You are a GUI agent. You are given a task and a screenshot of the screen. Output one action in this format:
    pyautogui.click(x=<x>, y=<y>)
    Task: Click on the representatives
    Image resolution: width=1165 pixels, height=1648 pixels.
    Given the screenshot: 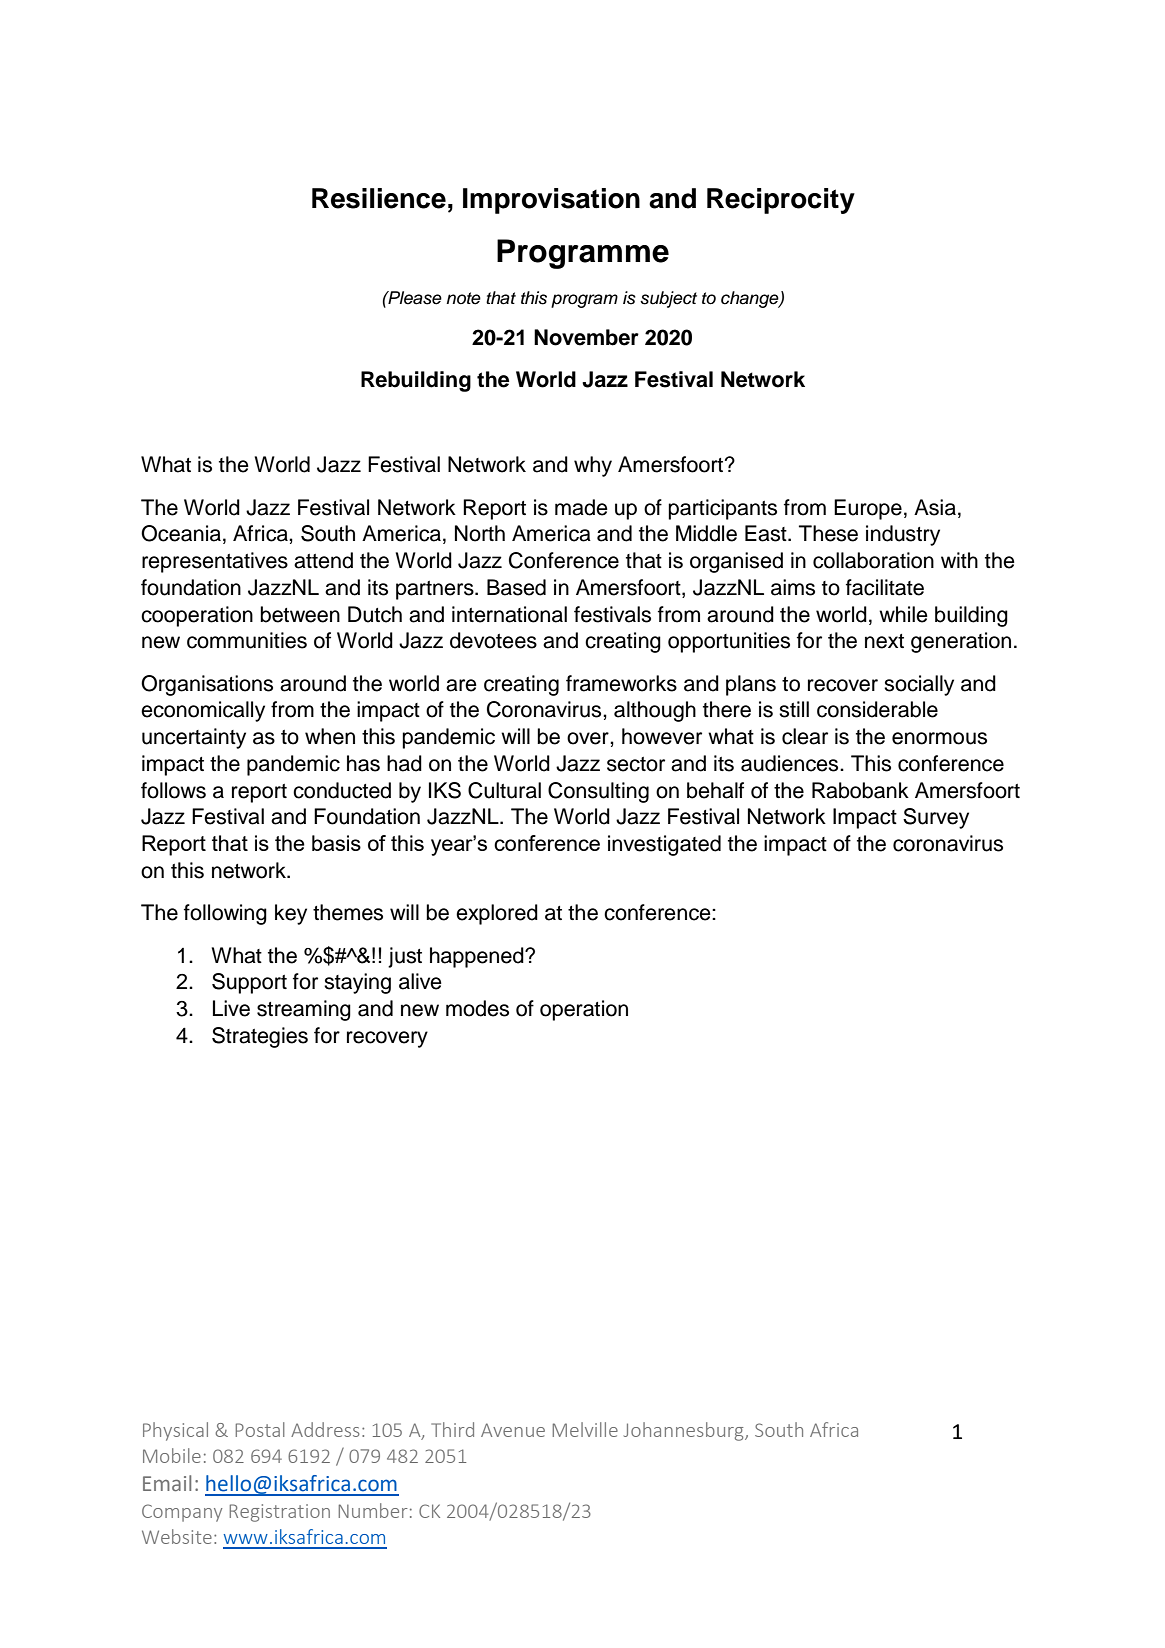 What is the action you would take?
    pyautogui.click(x=215, y=562)
